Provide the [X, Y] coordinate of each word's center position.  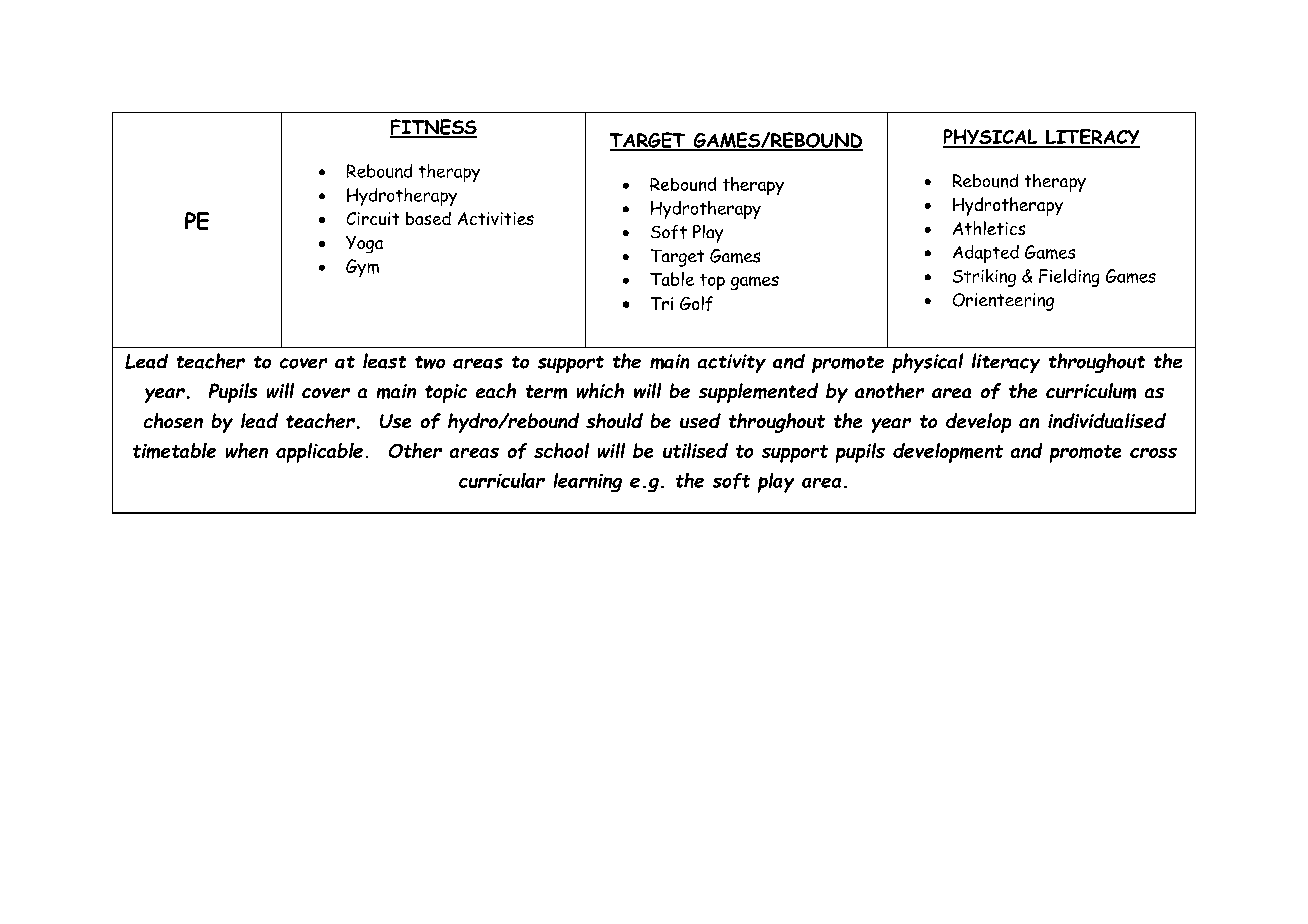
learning [588, 482]
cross [1153, 453]
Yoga [364, 244]
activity [732, 363]
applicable [319, 453]
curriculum [1091, 391]
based [428, 218]
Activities [496, 218]
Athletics [989, 228]
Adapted [986, 254]
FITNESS [433, 128]
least [384, 361]
